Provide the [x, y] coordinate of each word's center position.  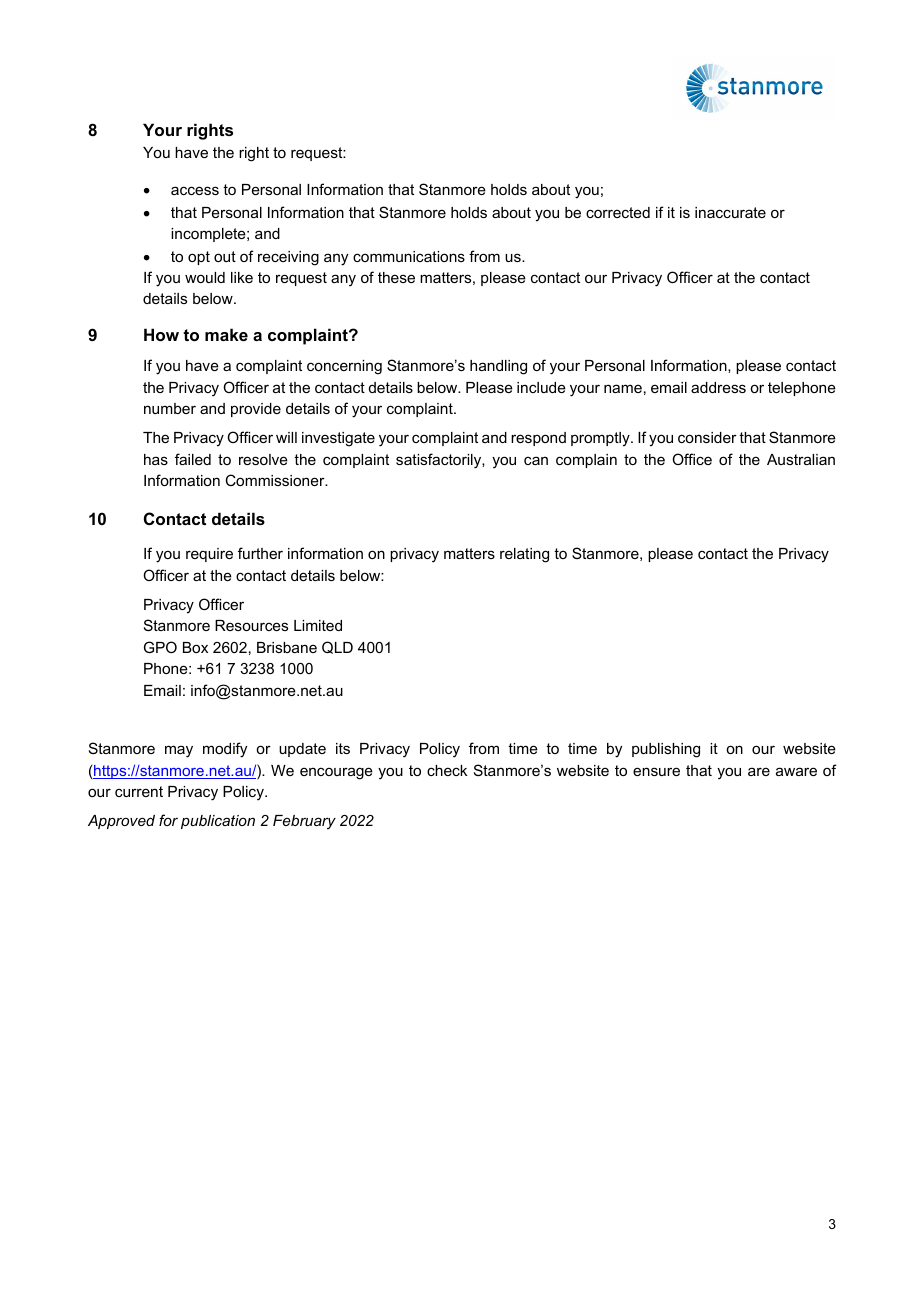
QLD [337, 647]
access [195, 190]
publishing [666, 750]
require [209, 555]
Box [195, 647]
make [226, 334]
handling [498, 367]
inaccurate [730, 212]
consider [707, 437]
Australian [801, 459]
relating [524, 555]
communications [409, 256]
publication [218, 822]
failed [193, 459]
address [718, 387]
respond [538, 439]
